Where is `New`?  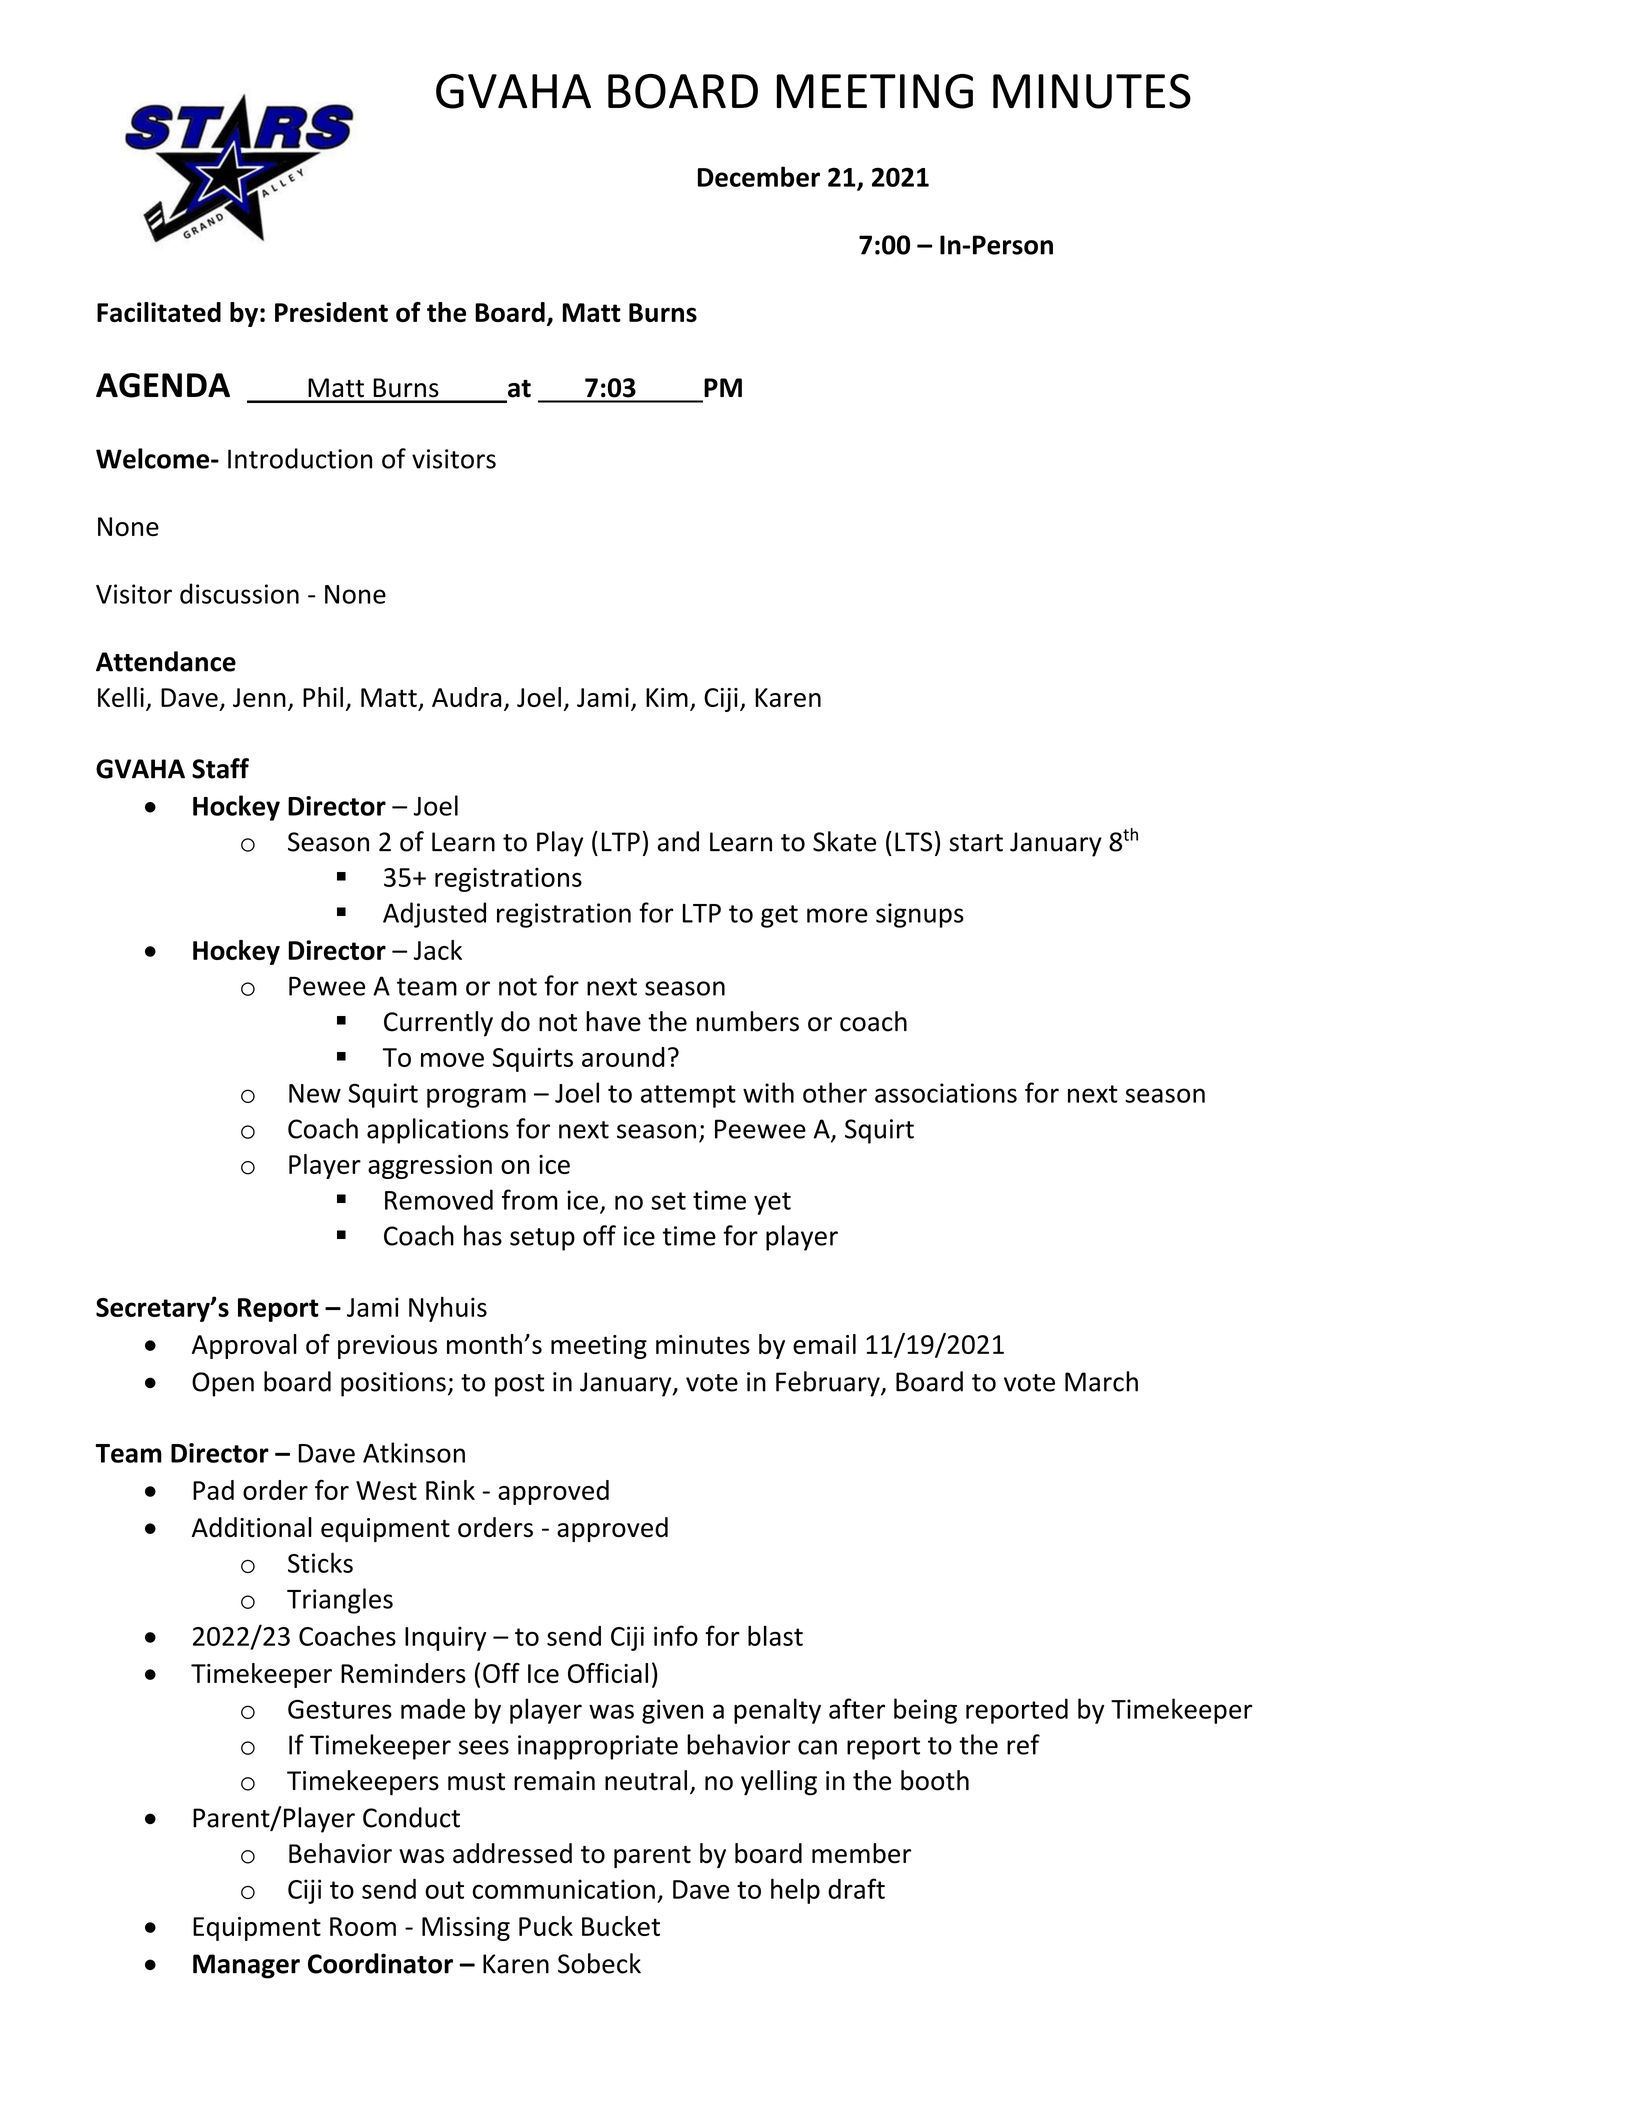
New is located at coordinates (315, 1093).
